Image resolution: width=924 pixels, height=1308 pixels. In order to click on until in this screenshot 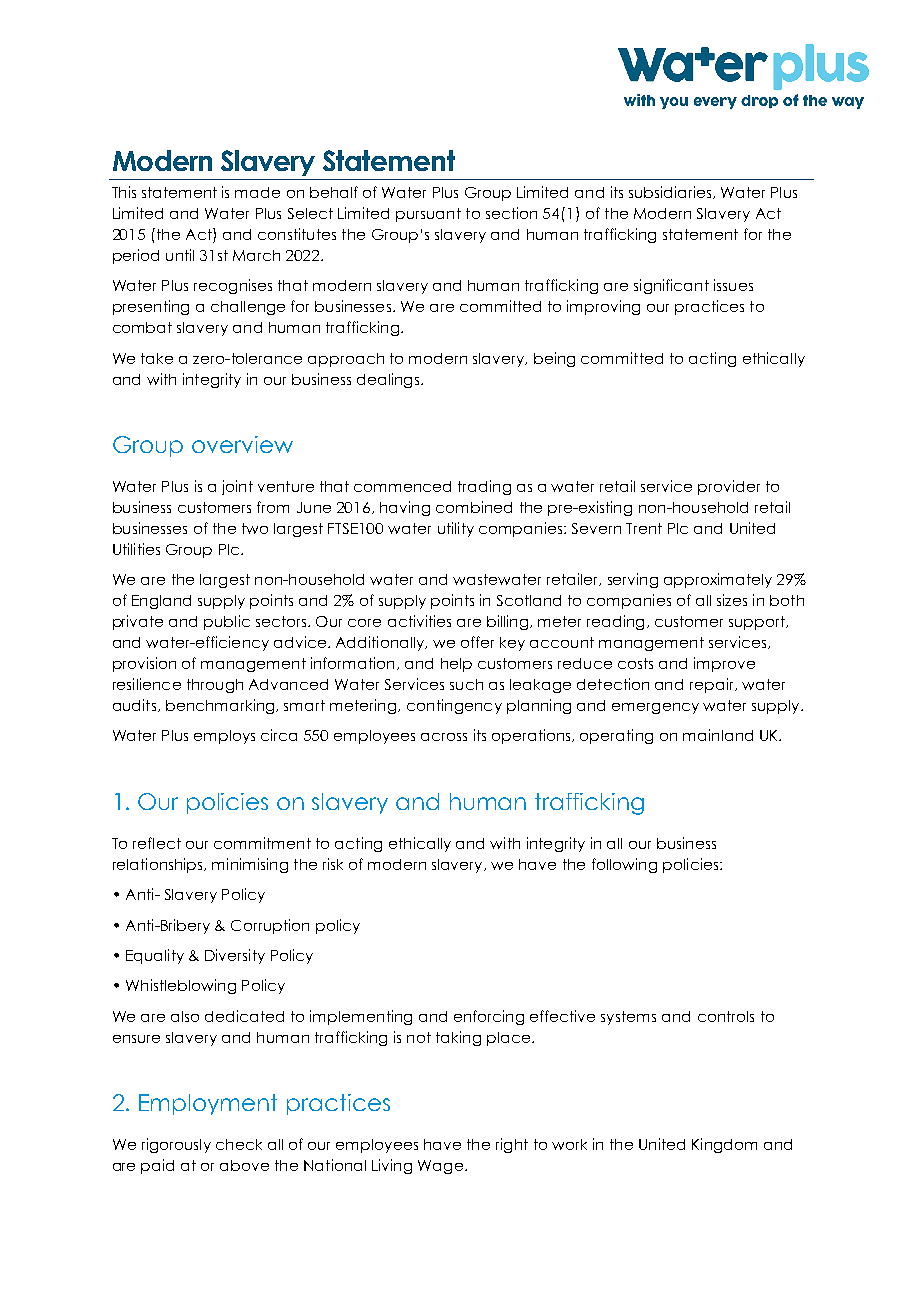, I will do `click(180, 255)`.
